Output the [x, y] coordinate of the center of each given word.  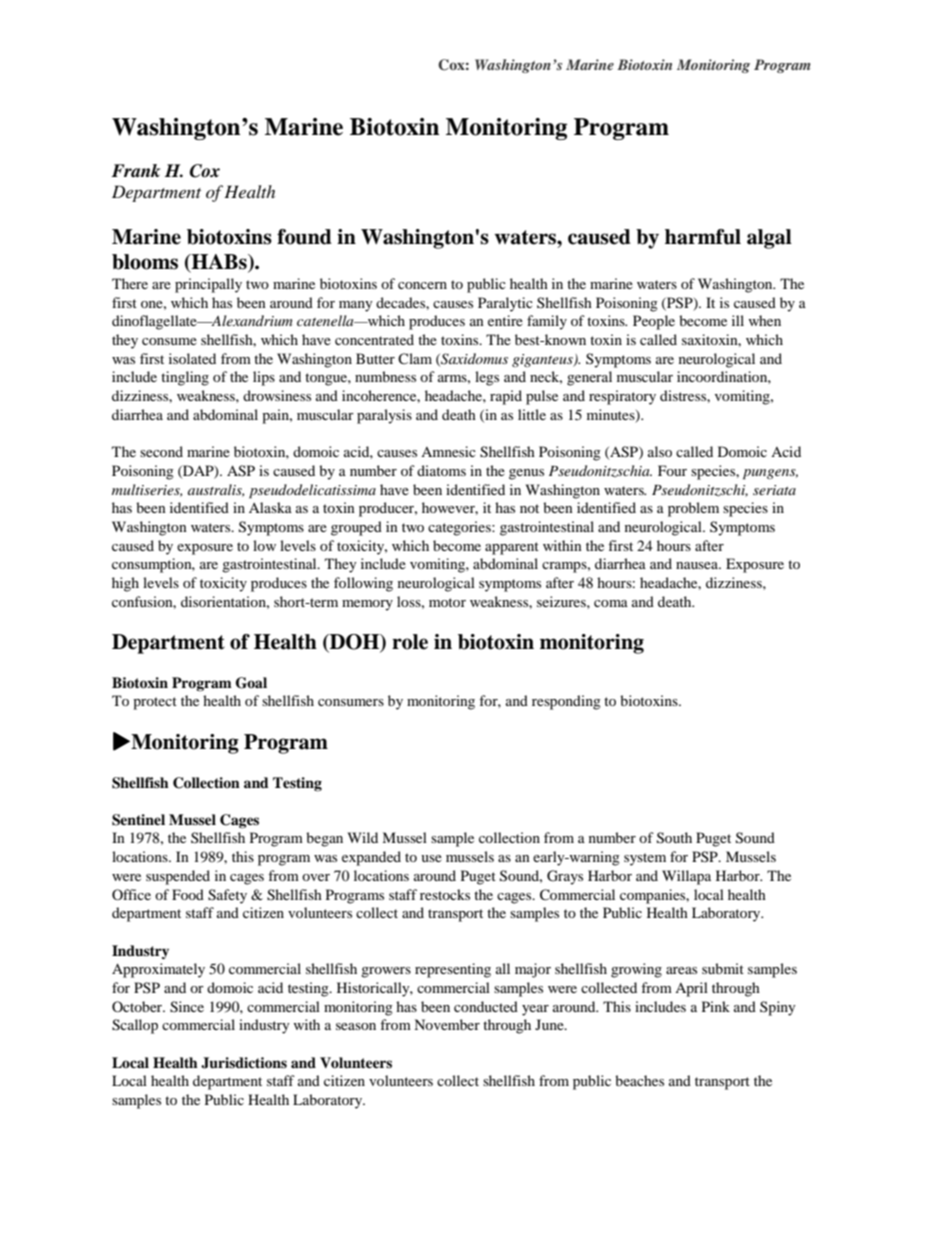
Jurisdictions [244, 1063]
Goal [251, 683]
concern [422, 285]
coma [611, 603]
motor [447, 602]
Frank [135, 171]
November [447, 1024]
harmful [703, 237]
